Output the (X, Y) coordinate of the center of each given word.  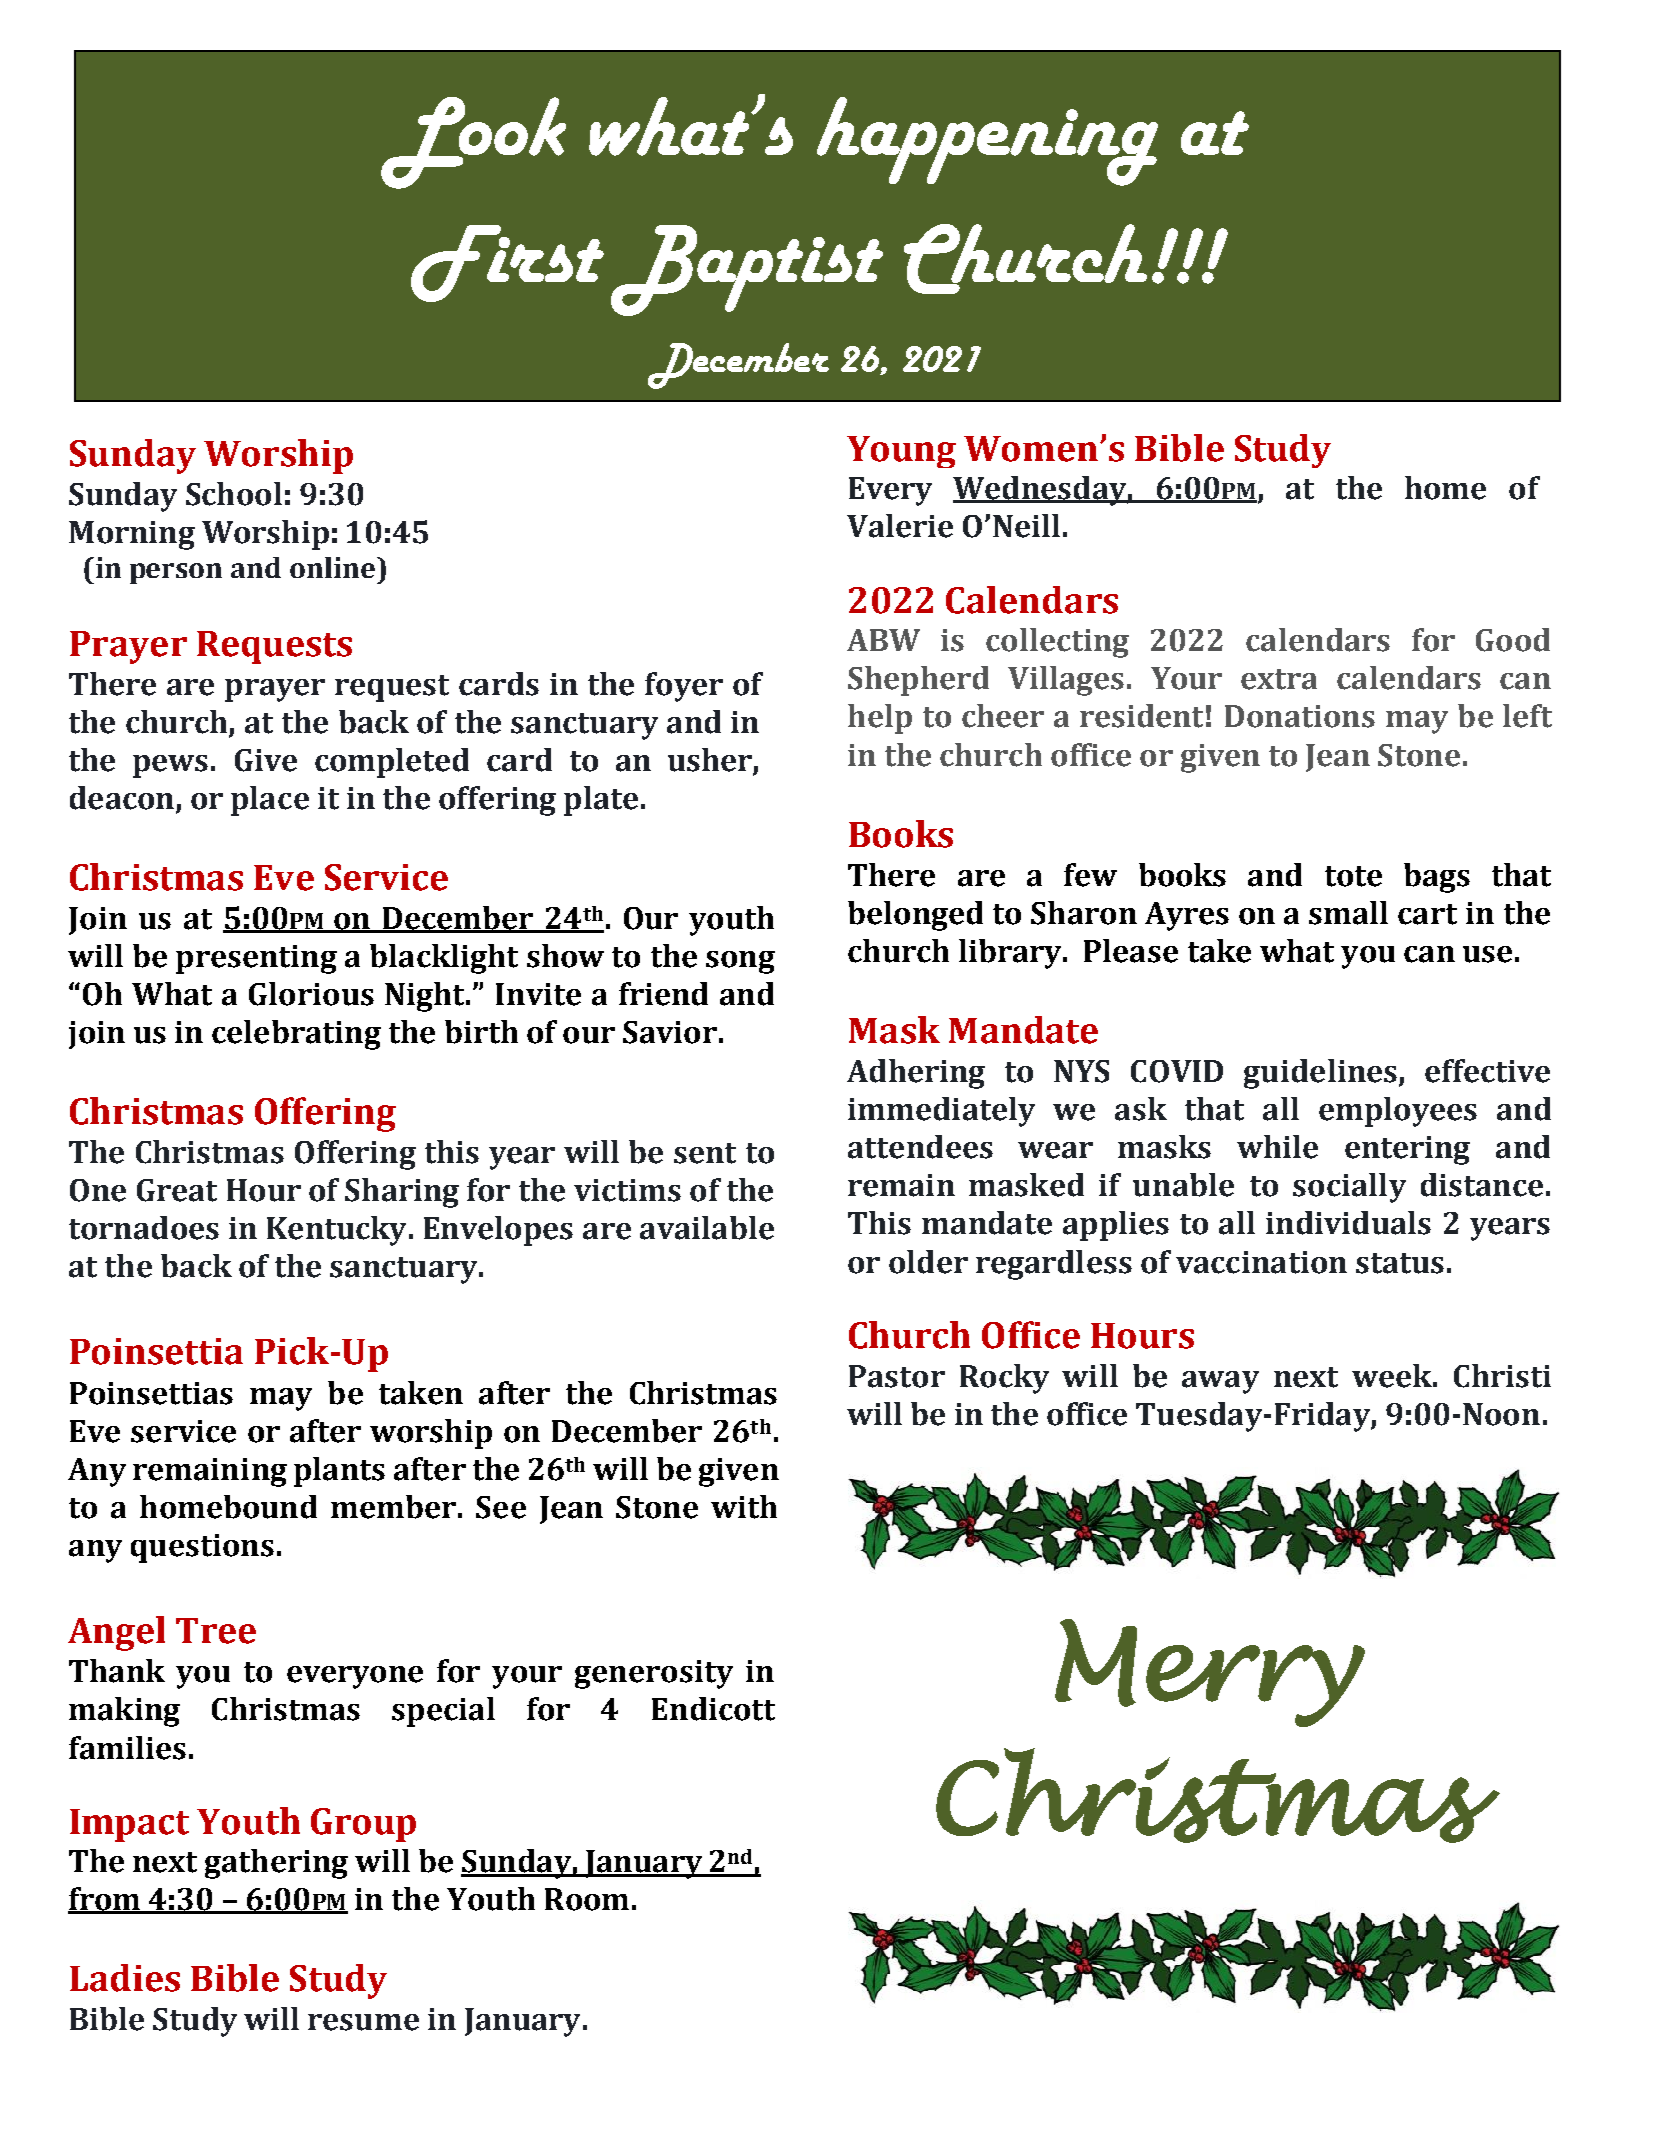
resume (363, 2022)
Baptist (747, 270)
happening (987, 141)
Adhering (916, 1074)
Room (587, 1899)
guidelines (1322, 1074)
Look (473, 143)
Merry (1210, 1673)
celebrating (296, 1035)
